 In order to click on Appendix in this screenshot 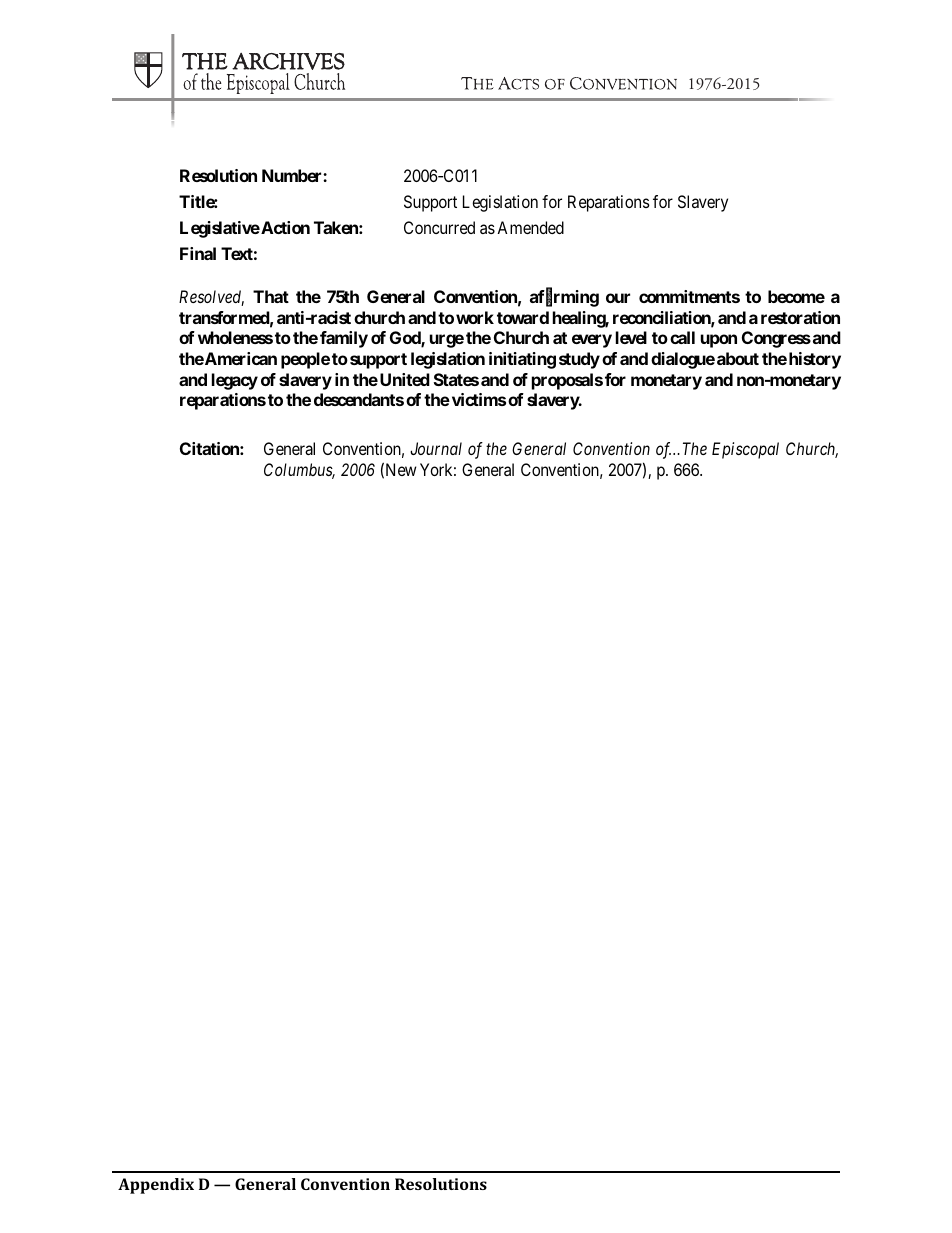, I will do `click(156, 1186)`.
